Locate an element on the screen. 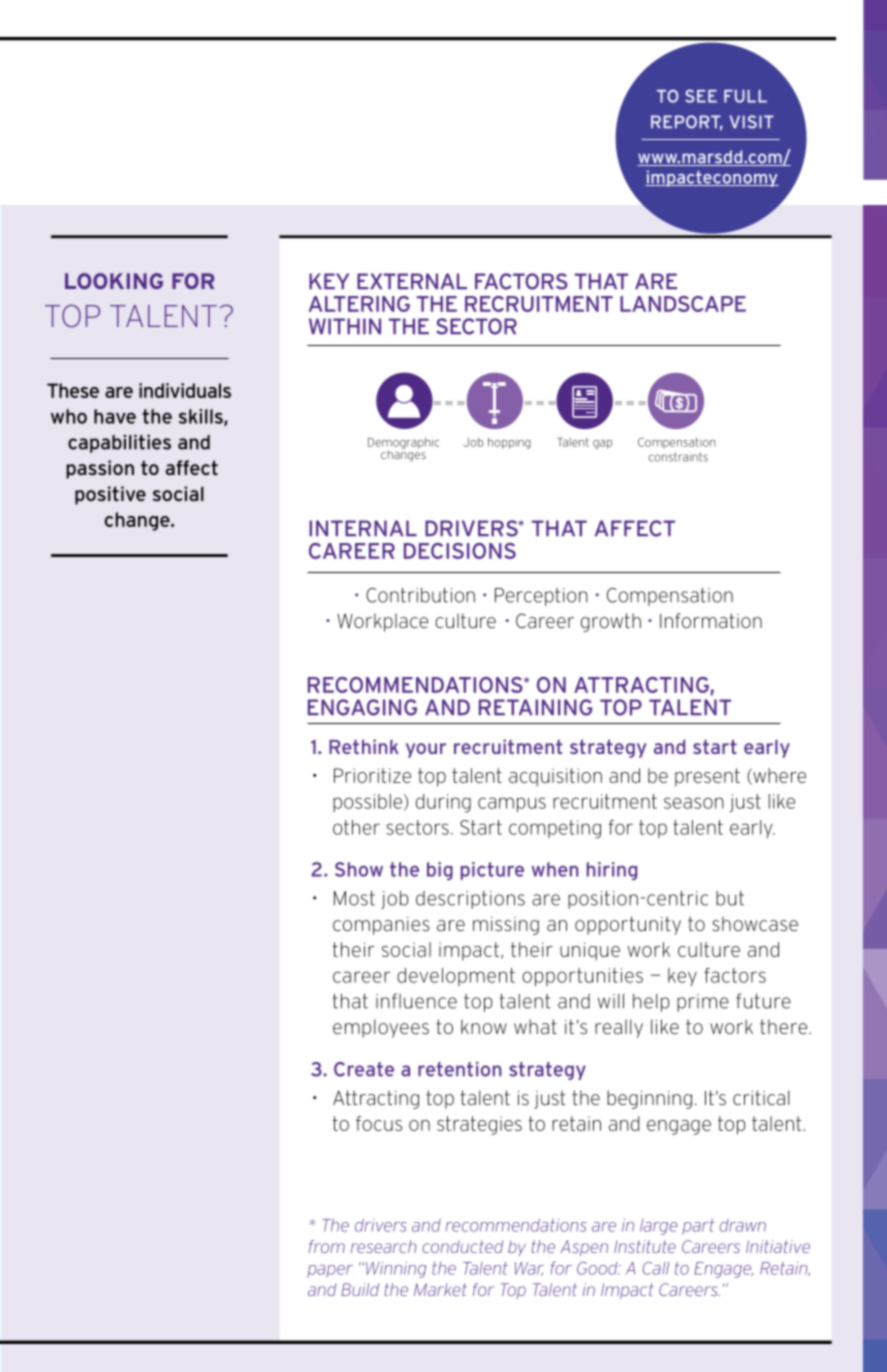 The height and width of the screenshot is (1372, 887). ENGAGING is located at coordinates (362, 707).
